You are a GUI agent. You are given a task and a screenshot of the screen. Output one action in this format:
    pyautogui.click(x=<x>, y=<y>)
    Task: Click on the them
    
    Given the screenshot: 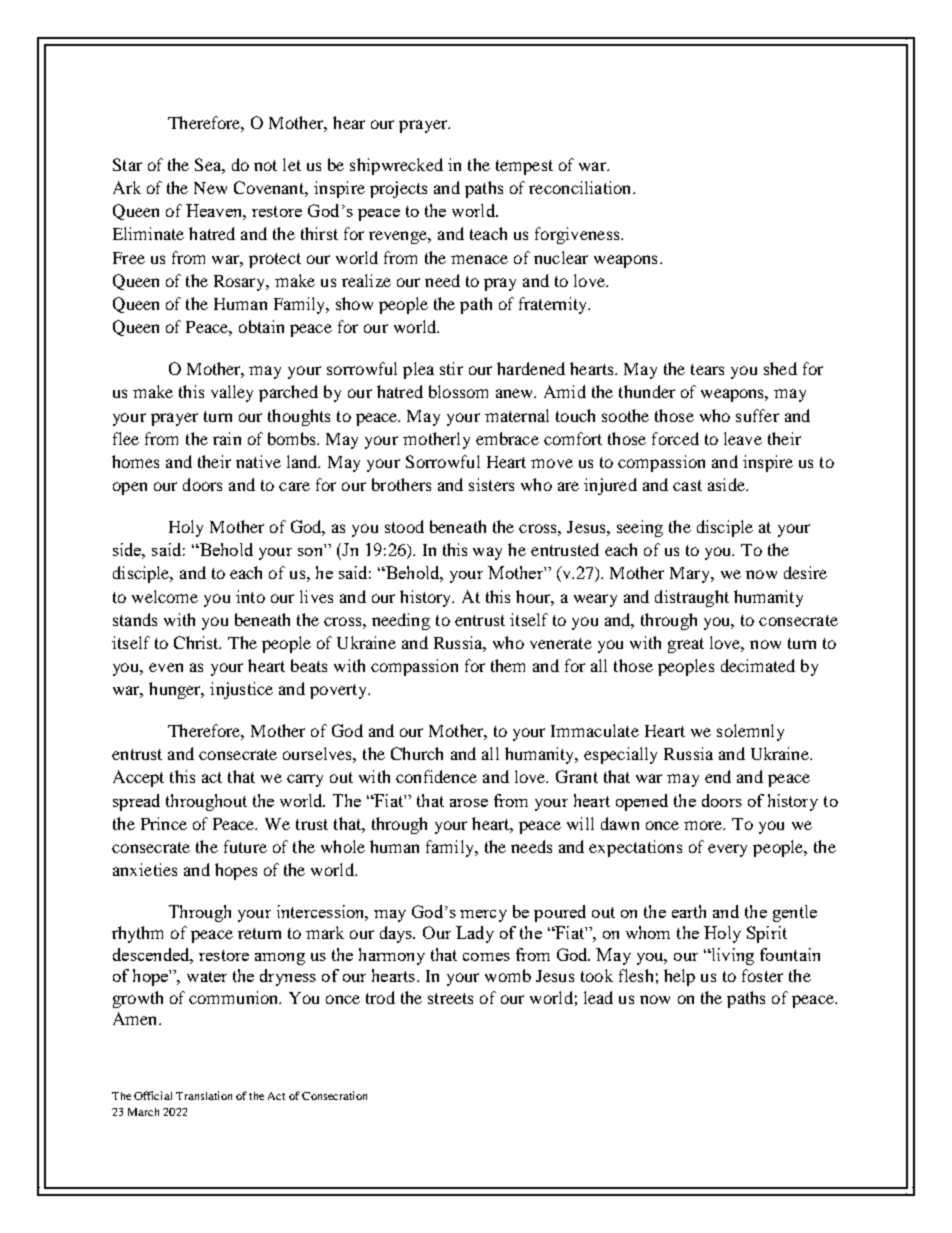 What is the action you would take?
    pyautogui.click(x=508, y=665)
